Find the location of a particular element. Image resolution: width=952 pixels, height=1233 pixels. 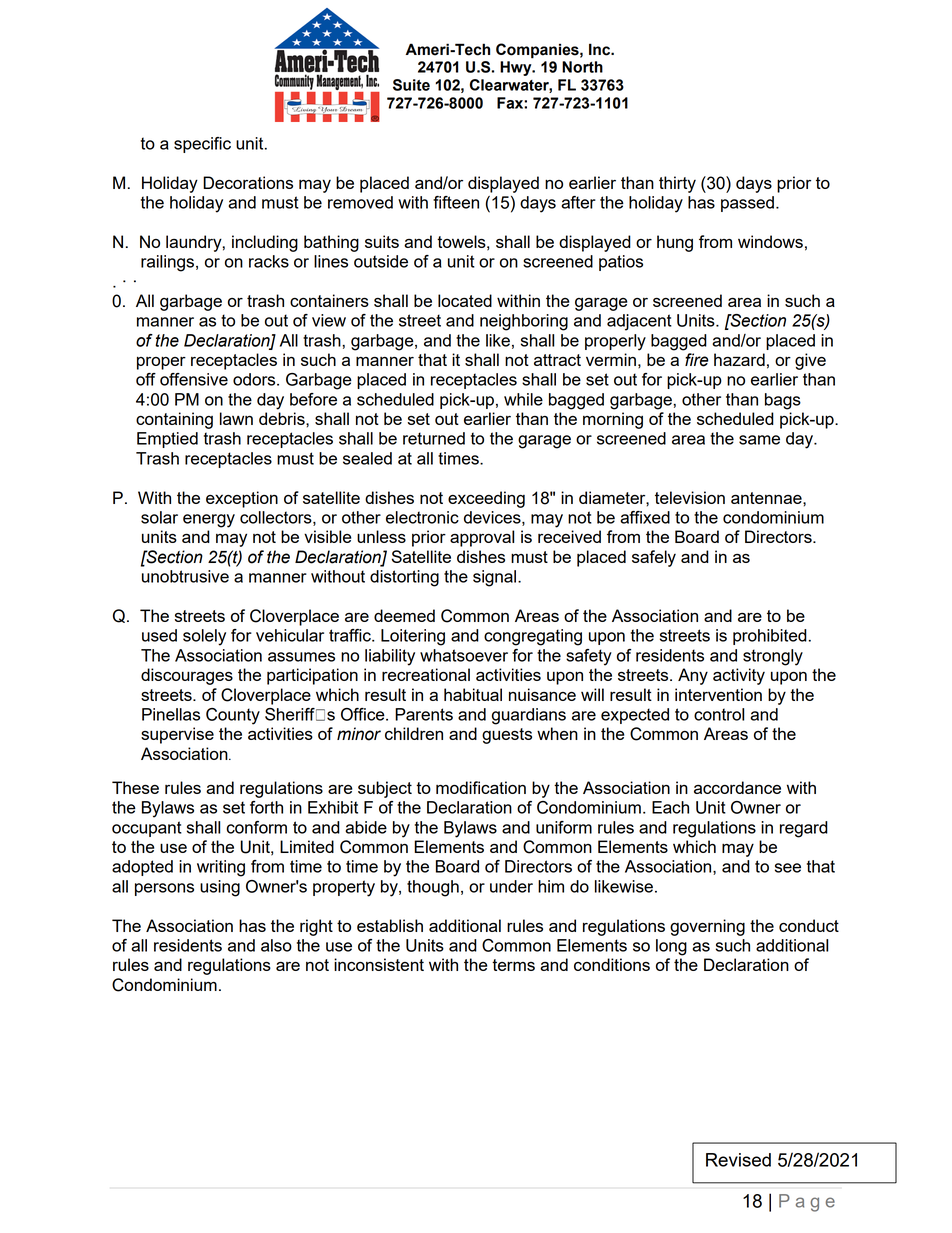

solely is located at coordinates (204, 637).
